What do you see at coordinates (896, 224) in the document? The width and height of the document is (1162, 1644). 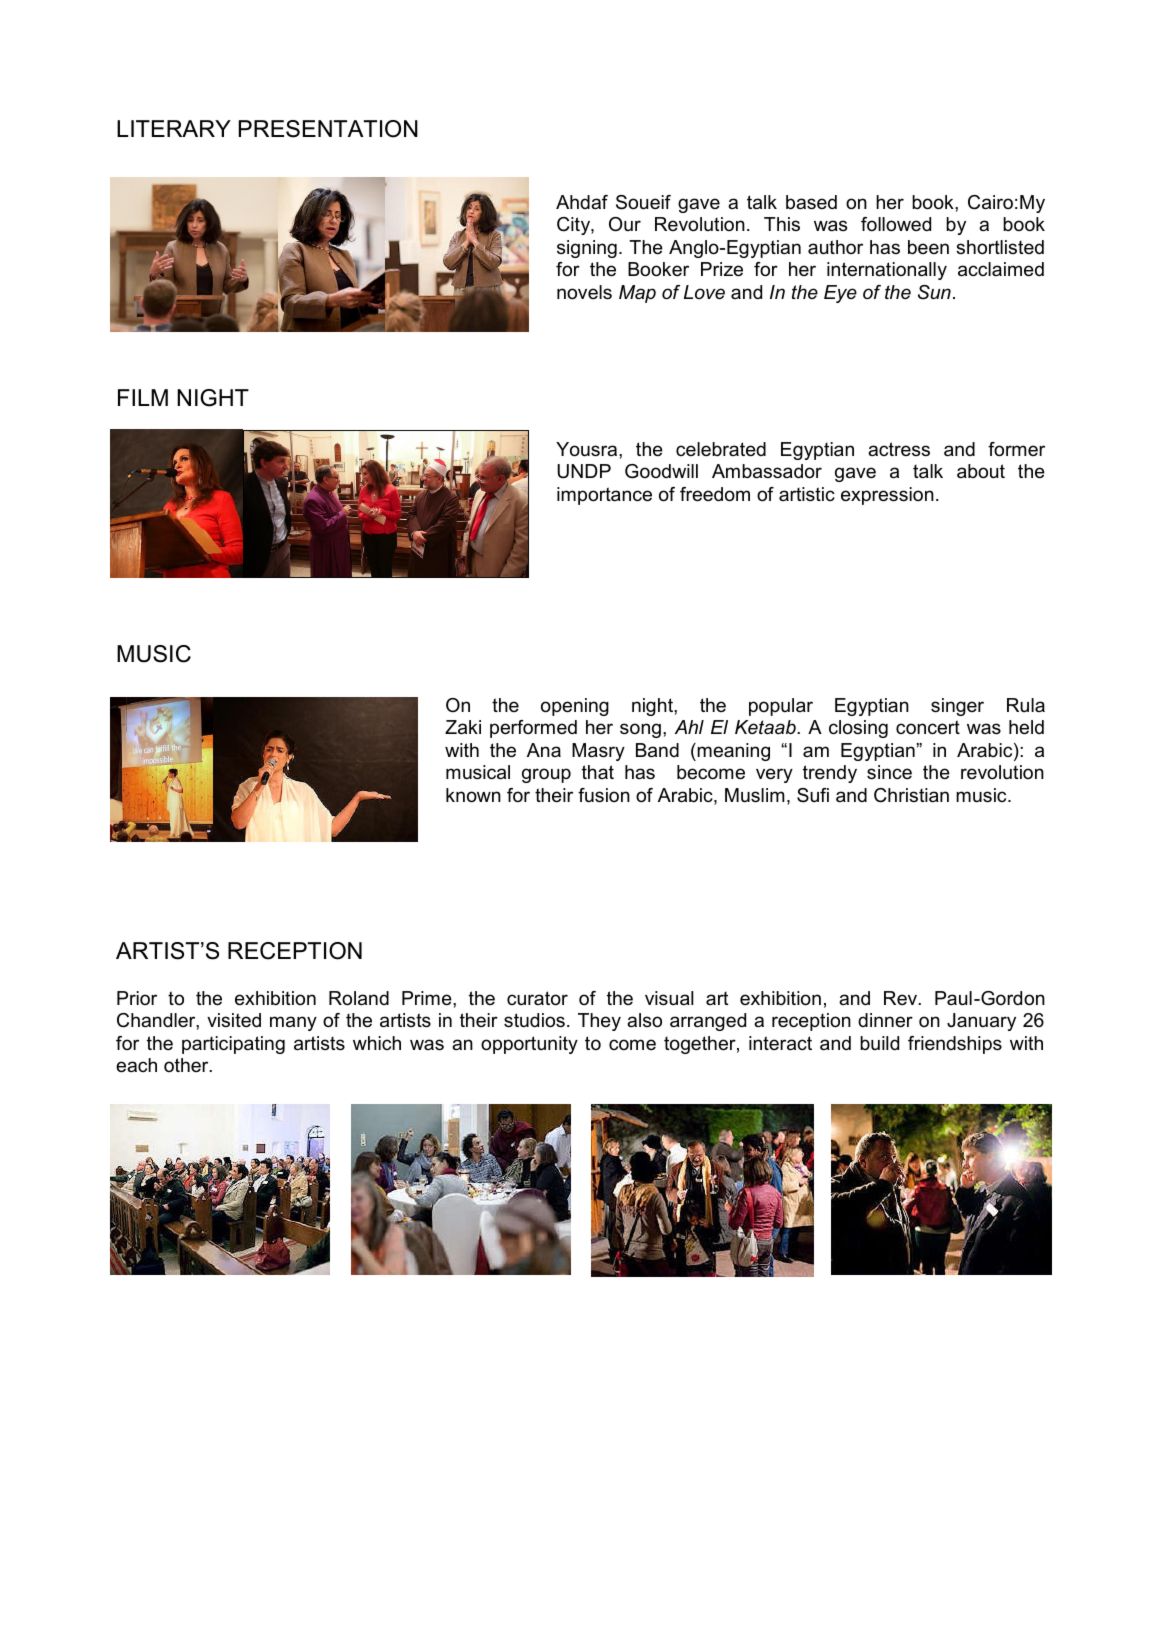 I see `followed` at bounding box center [896, 224].
